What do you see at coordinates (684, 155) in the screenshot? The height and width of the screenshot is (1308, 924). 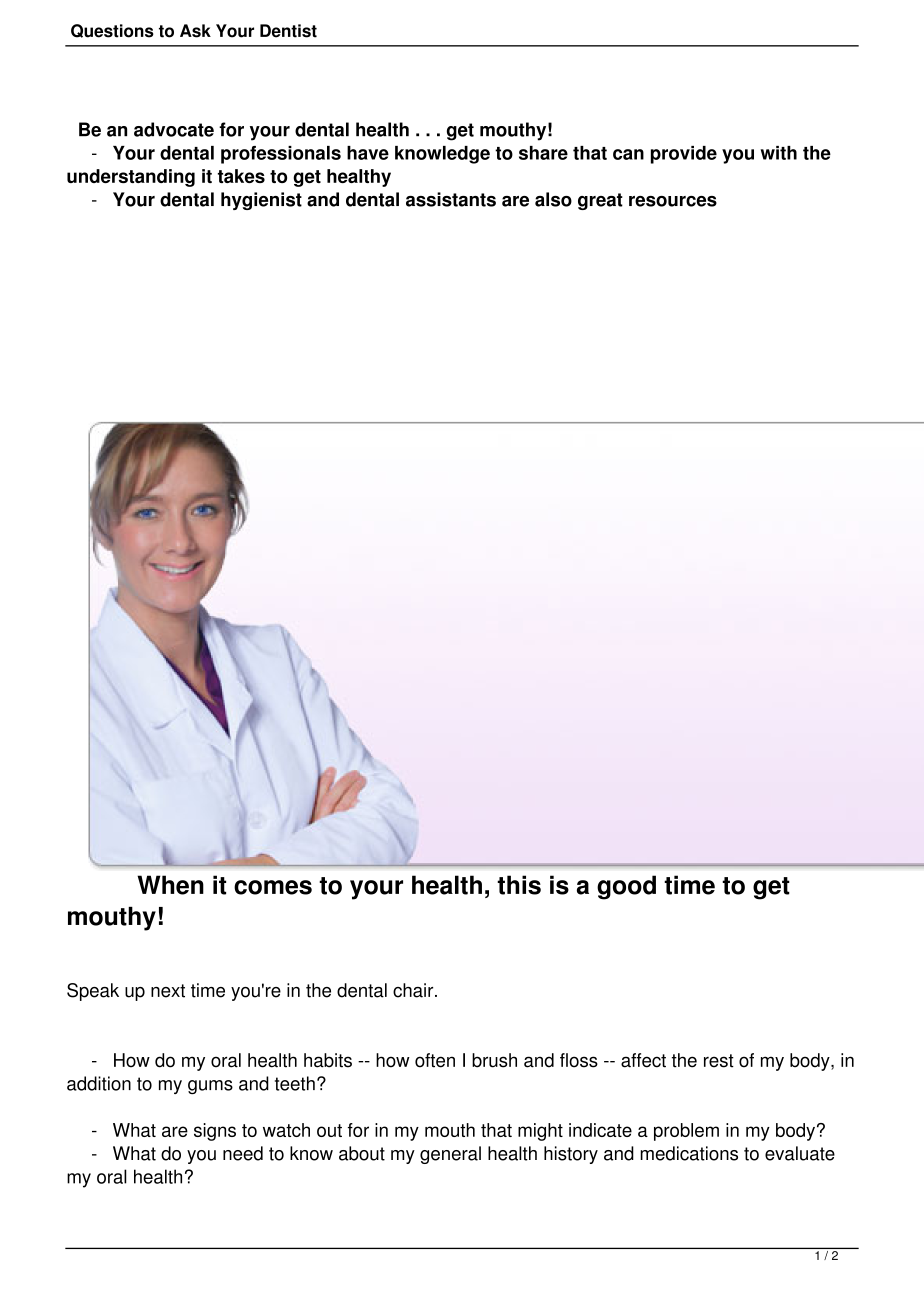 I see `provide` at bounding box center [684, 155].
